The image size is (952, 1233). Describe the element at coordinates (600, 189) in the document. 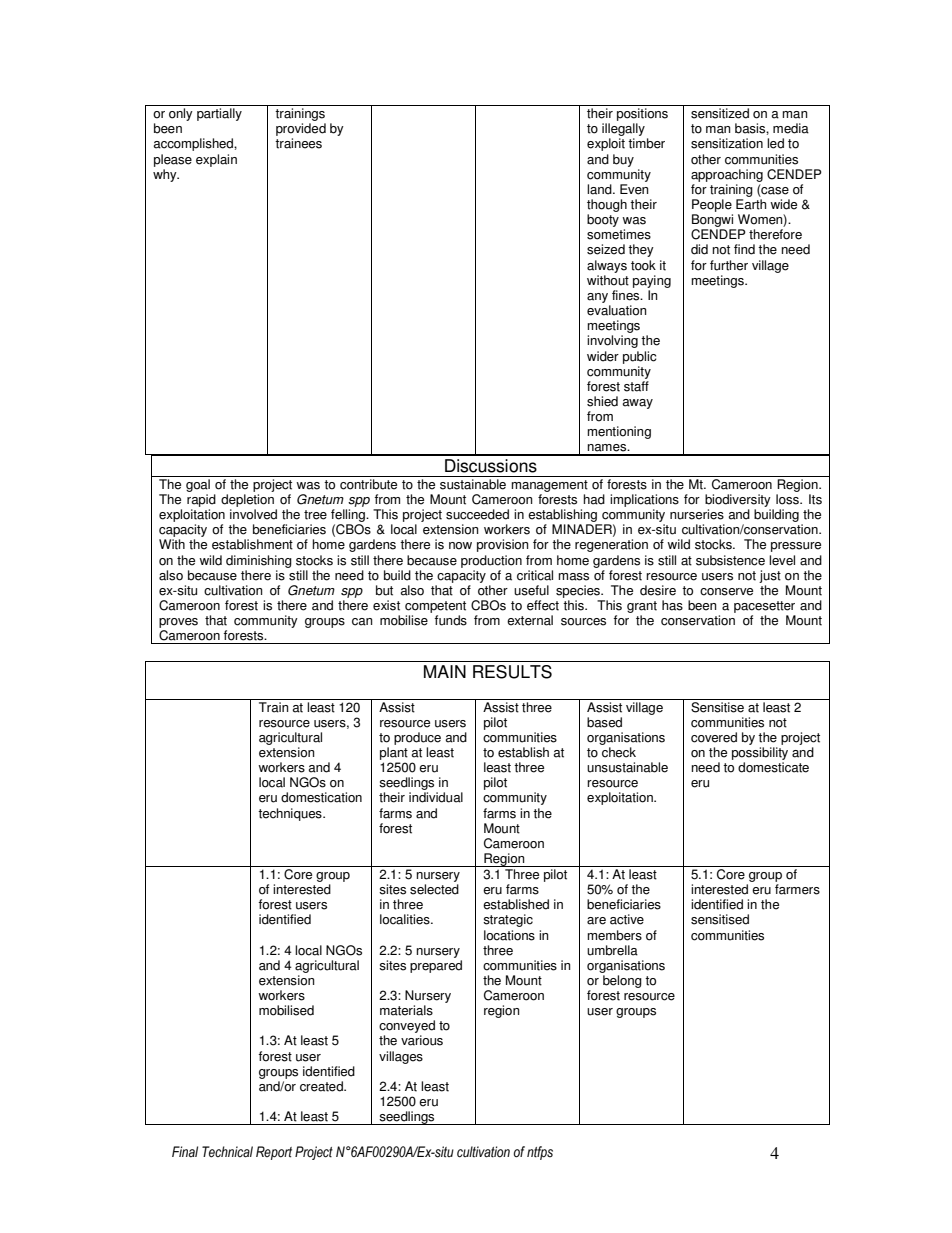

I see `land` at that location.
